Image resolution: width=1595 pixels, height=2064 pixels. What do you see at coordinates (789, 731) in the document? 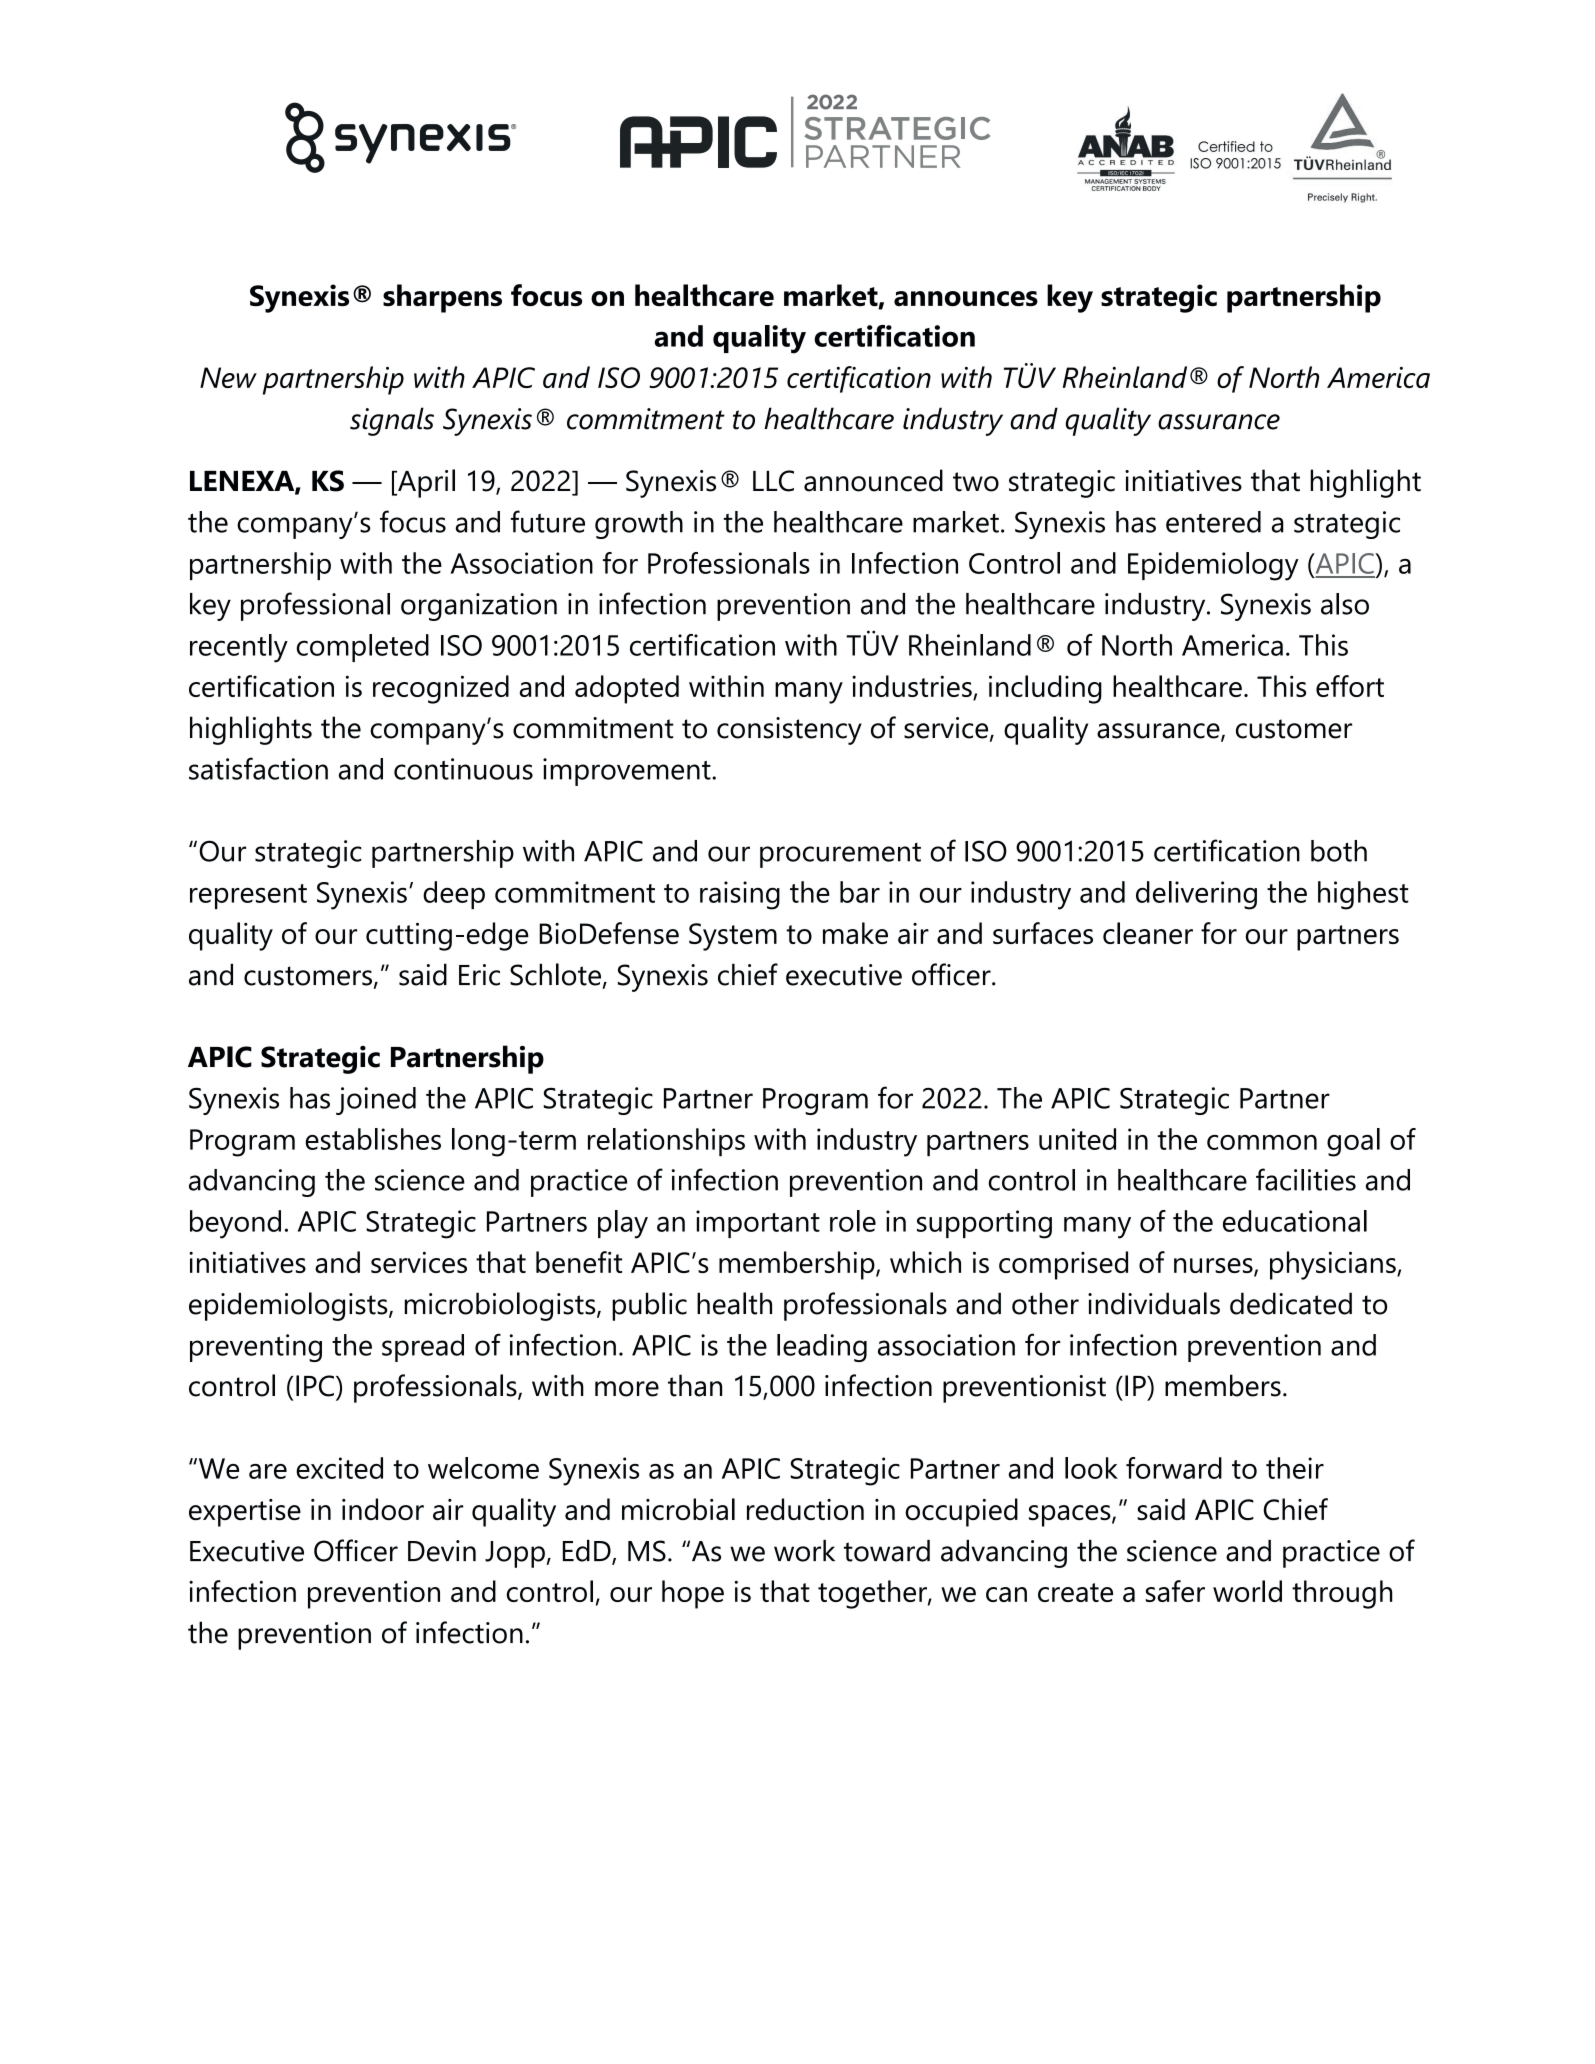
I see `consistency` at bounding box center [789, 731].
